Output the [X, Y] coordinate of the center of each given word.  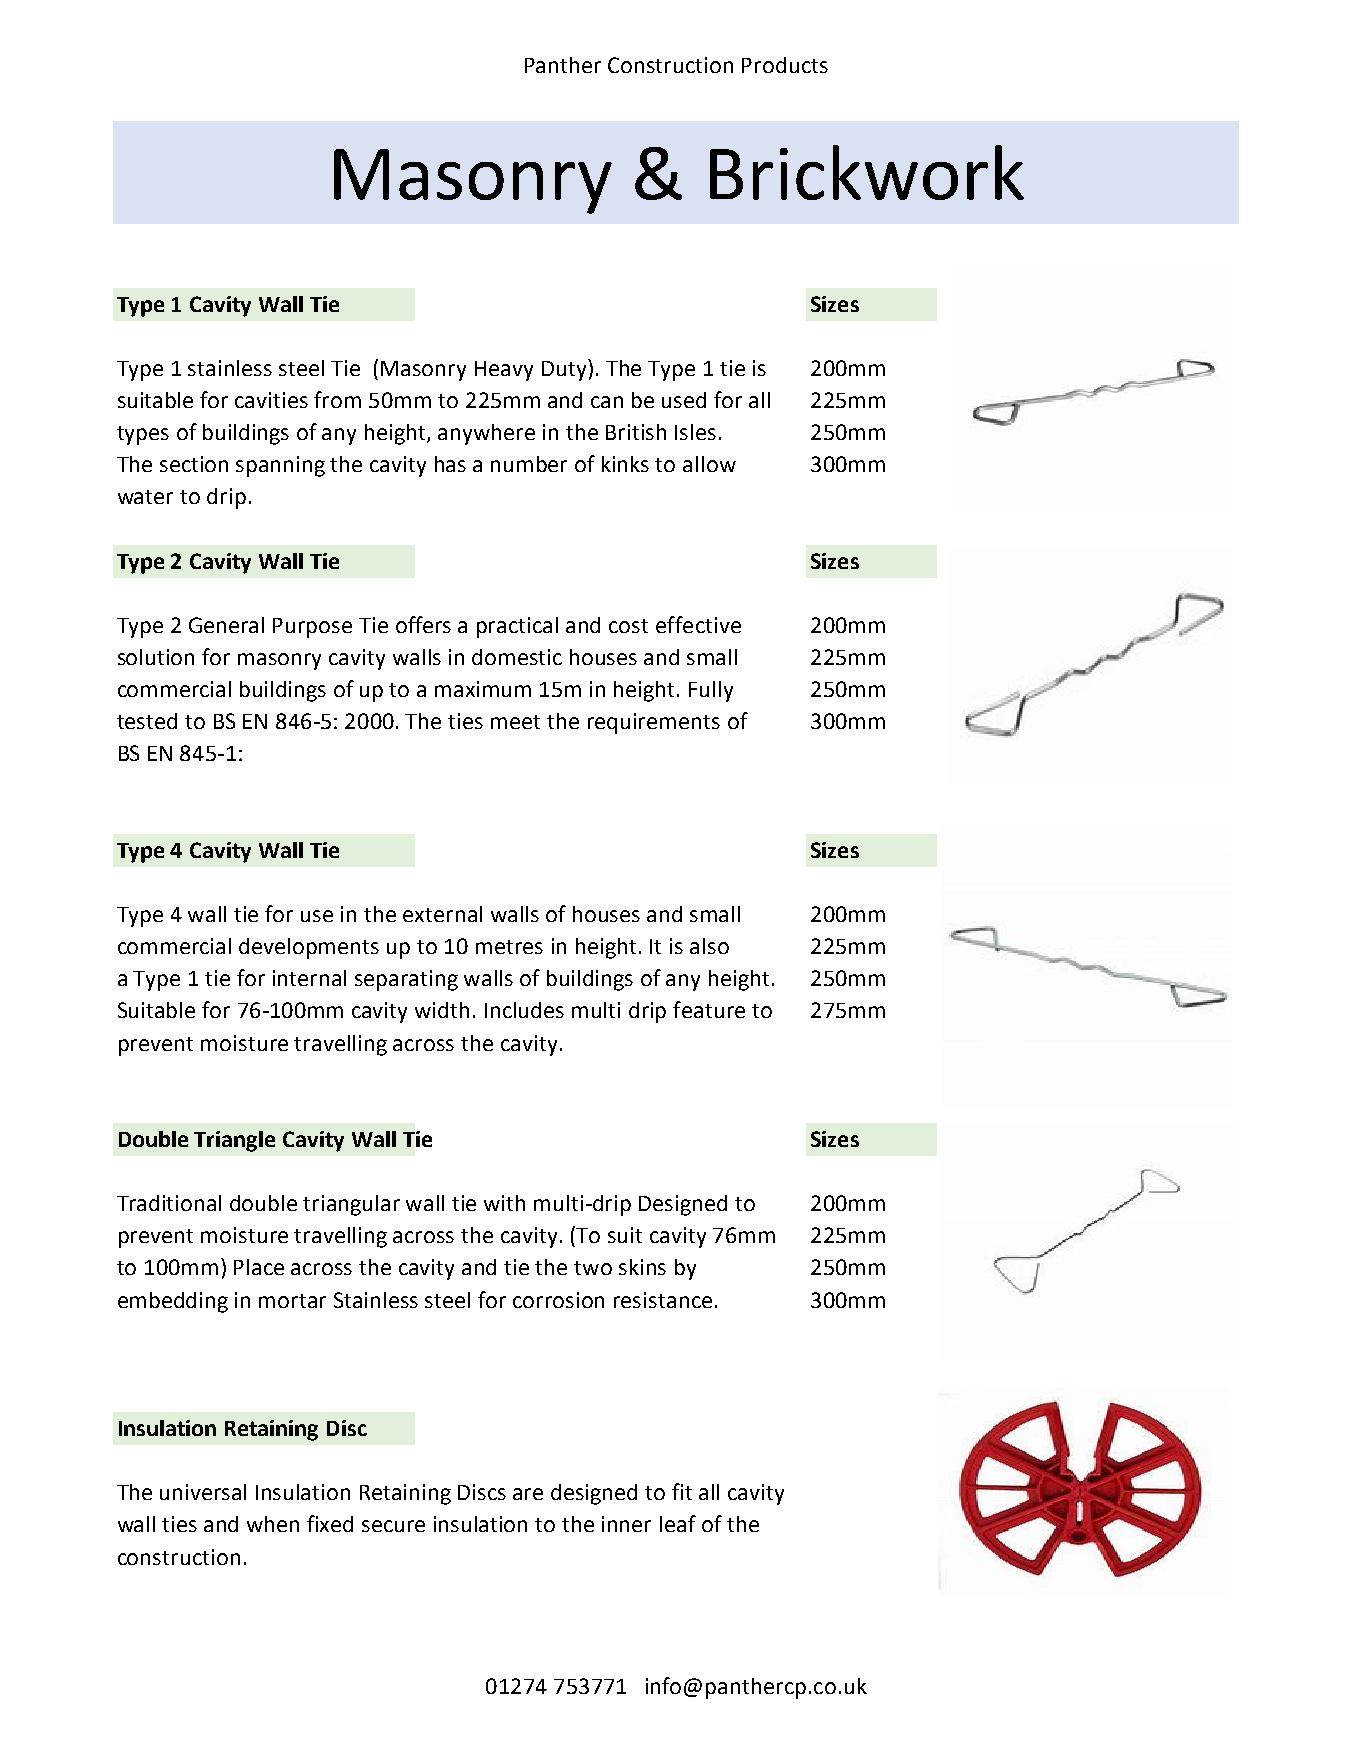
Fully [711, 691]
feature [709, 1009]
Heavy [504, 371]
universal [203, 1492]
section [194, 464]
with [504, 1203]
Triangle [234, 1141]
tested [147, 721]
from [337, 399]
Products [785, 65]
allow [709, 464]
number [529, 464]
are [528, 1494]
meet [515, 722]
